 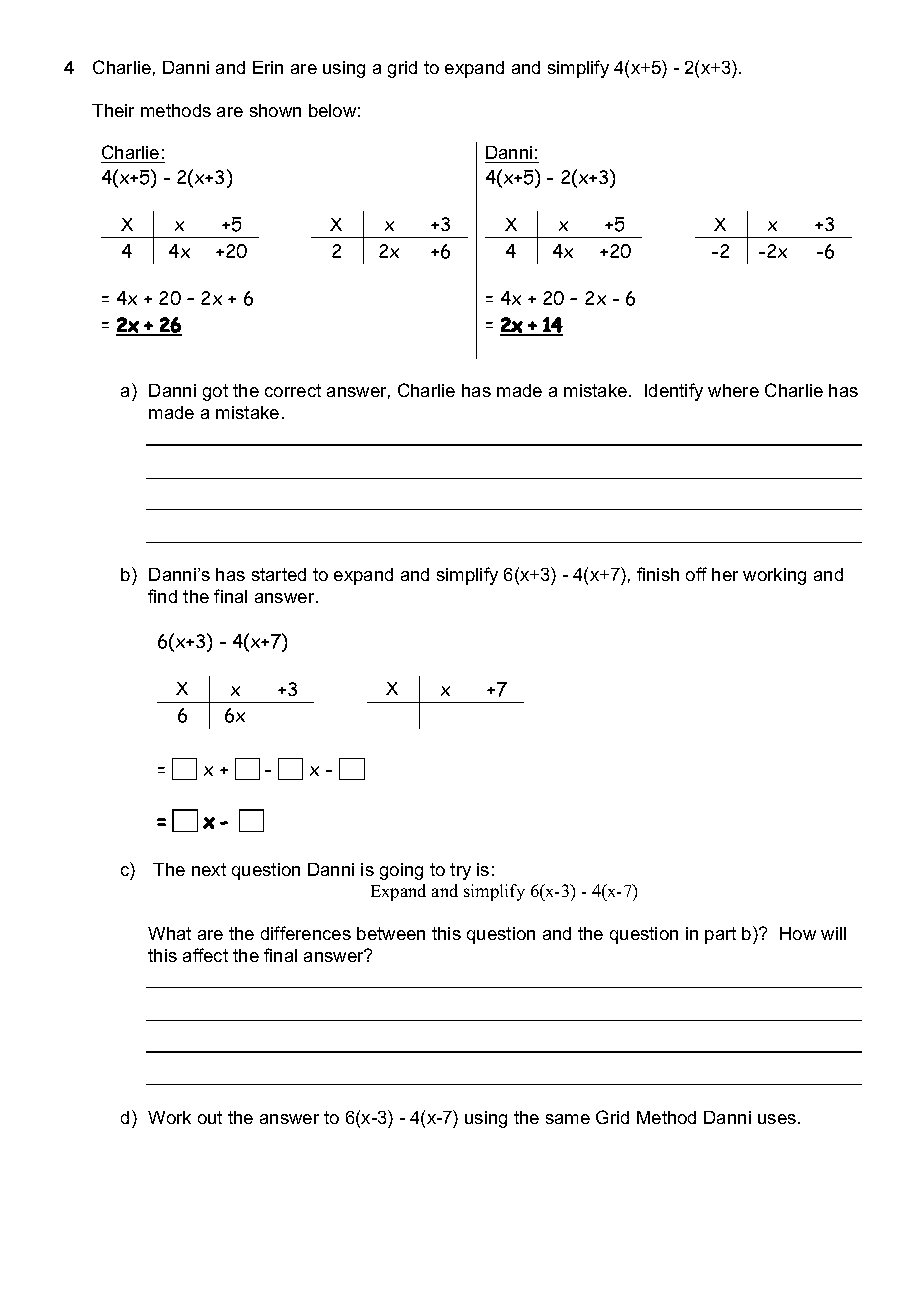 I want to click on find, so click(x=162, y=596).
